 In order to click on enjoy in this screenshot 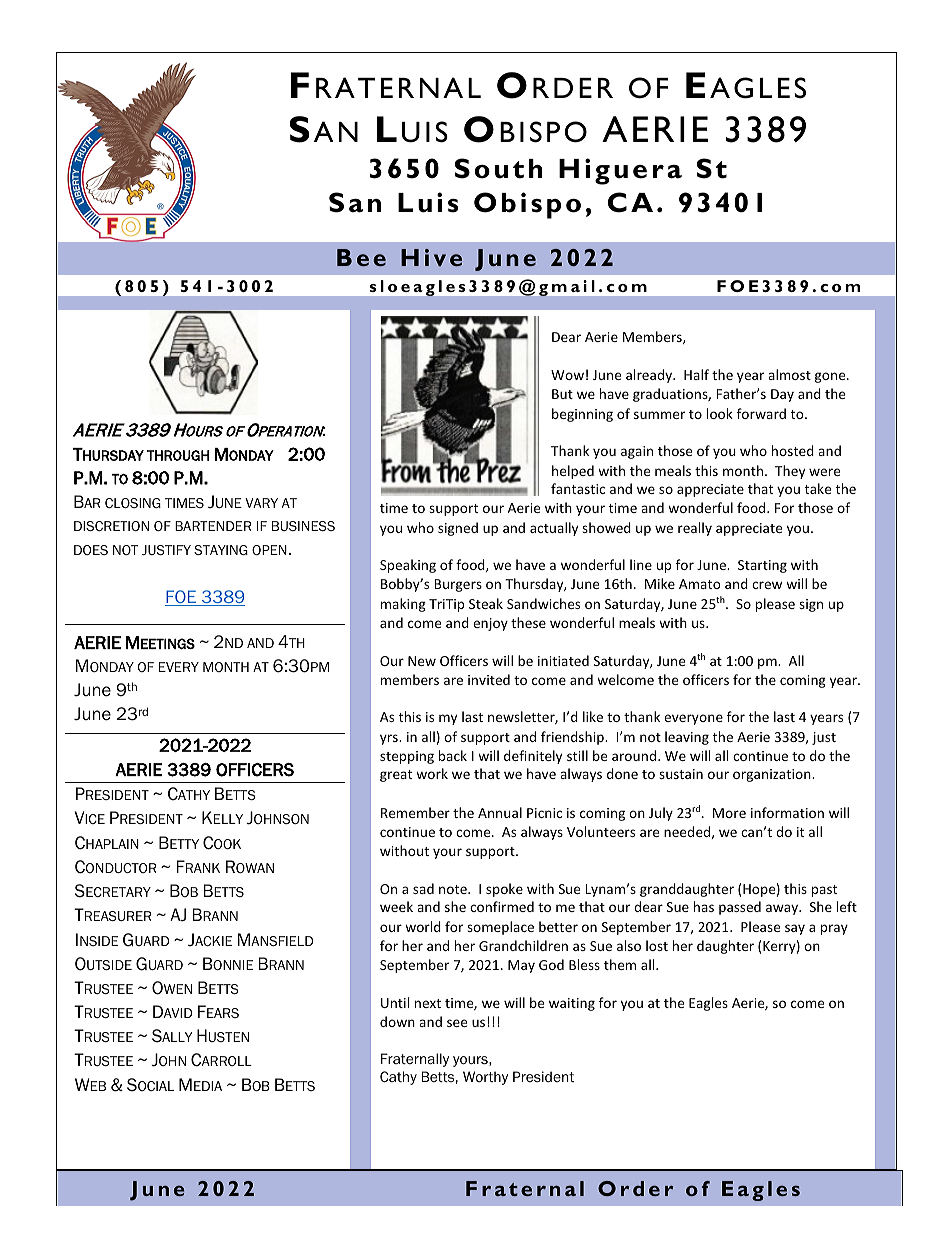, I will do `click(490, 624)`.
